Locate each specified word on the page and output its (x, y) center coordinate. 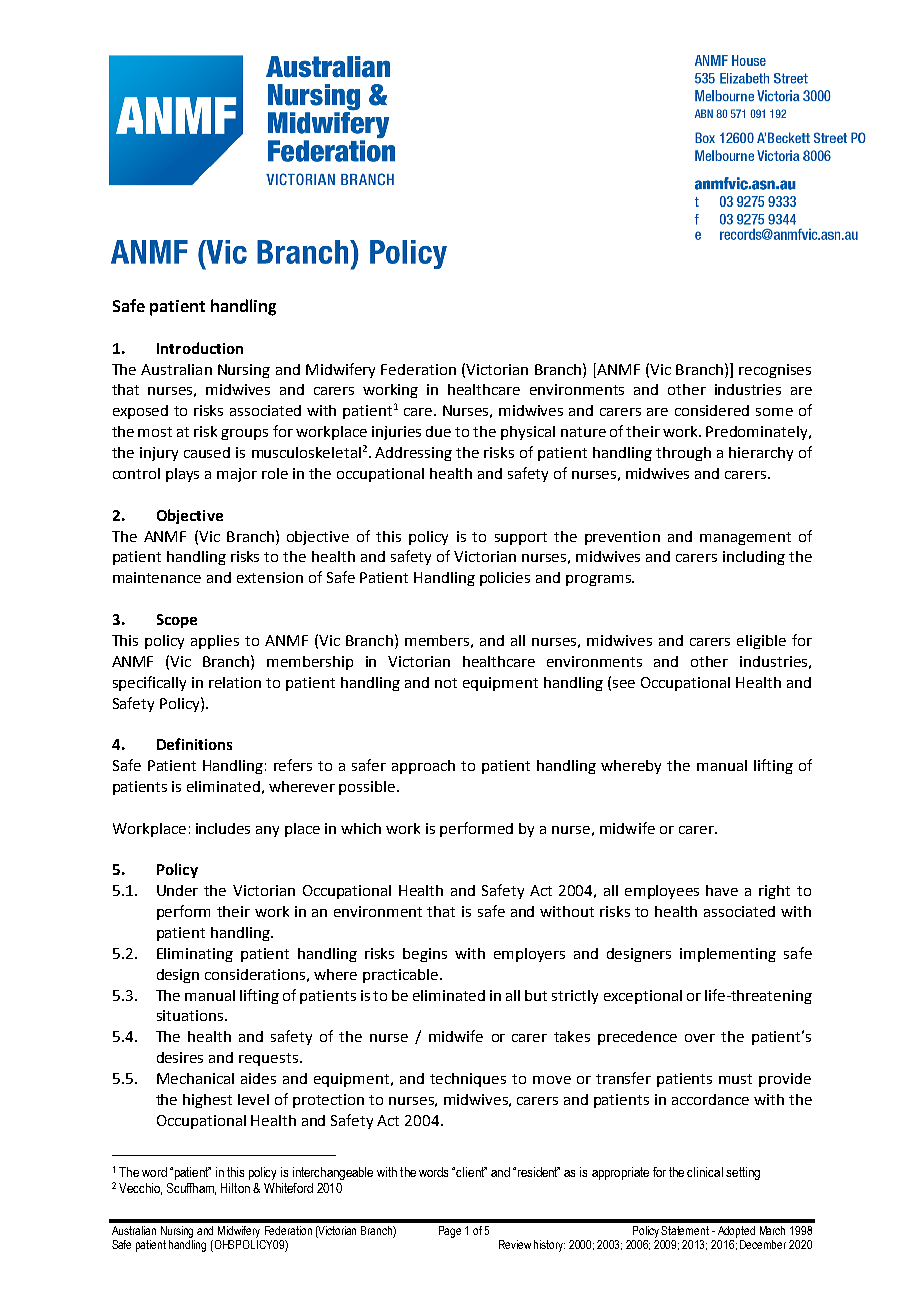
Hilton (235, 1188)
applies (215, 642)
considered (712, 410)
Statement (685, 1230)
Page (450, 1232)
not (446, 683)
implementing (728, 955)
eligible (761, 642)
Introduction (200, 348)
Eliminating (195, 955)
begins (425, 955)
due (438, 431)
